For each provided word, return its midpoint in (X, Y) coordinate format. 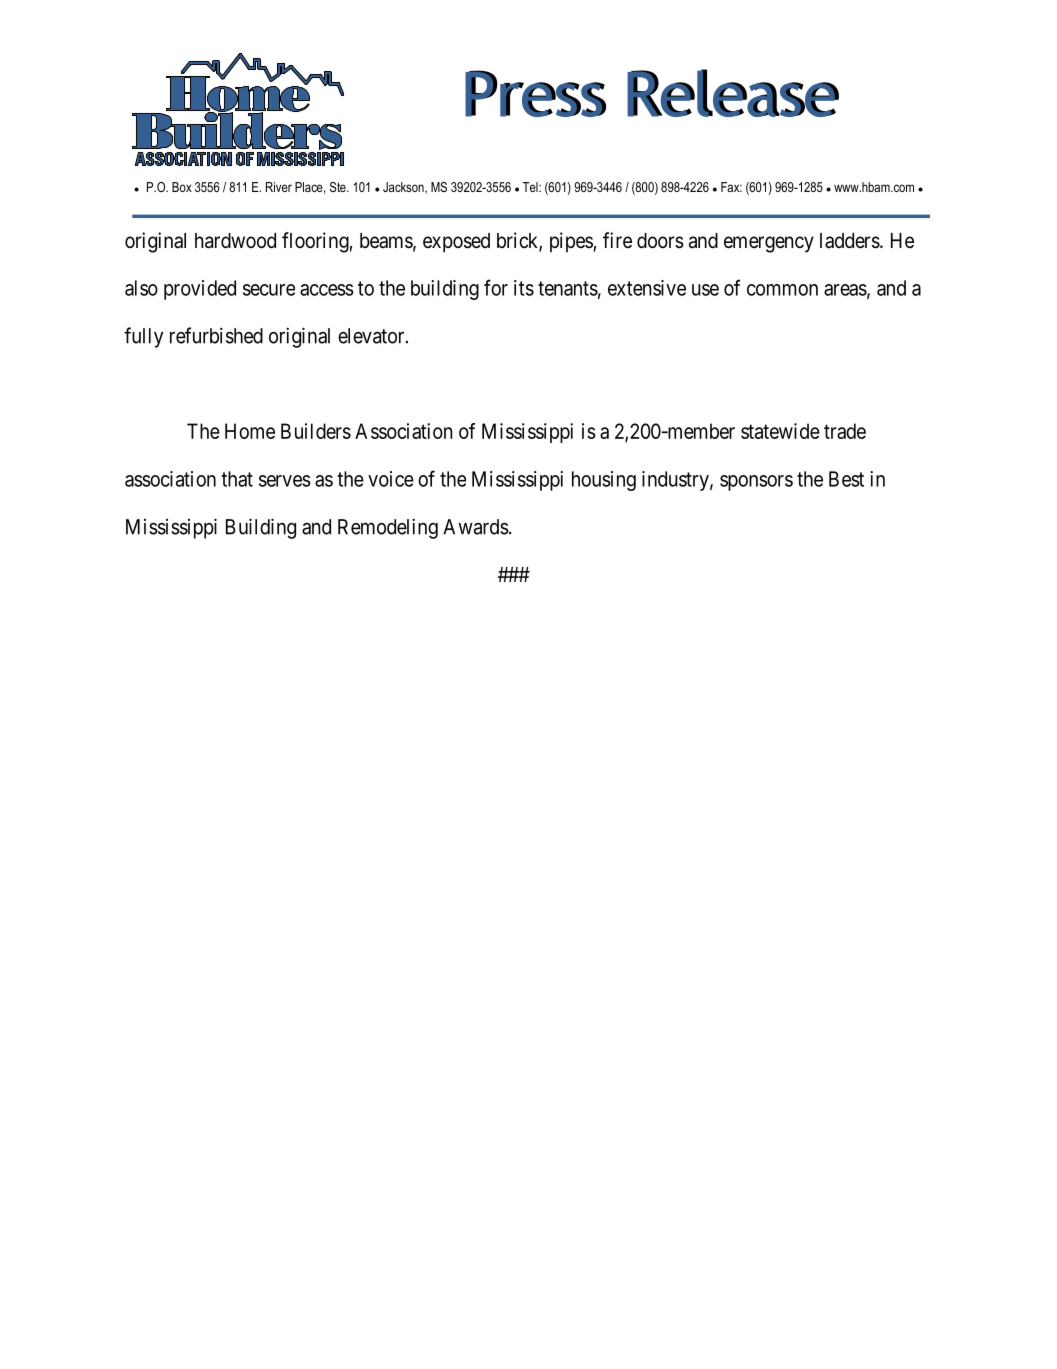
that (237, 479)
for (496, 287)
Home (250, 431)
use (705, 290)
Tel (531, 187)
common (782, 290)
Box (182, 187)
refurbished (216, 335)
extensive (647, 288)
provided (200, 290)
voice (391, 479)
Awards (476, 527)
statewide (780, 431)
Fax (731, 187)
